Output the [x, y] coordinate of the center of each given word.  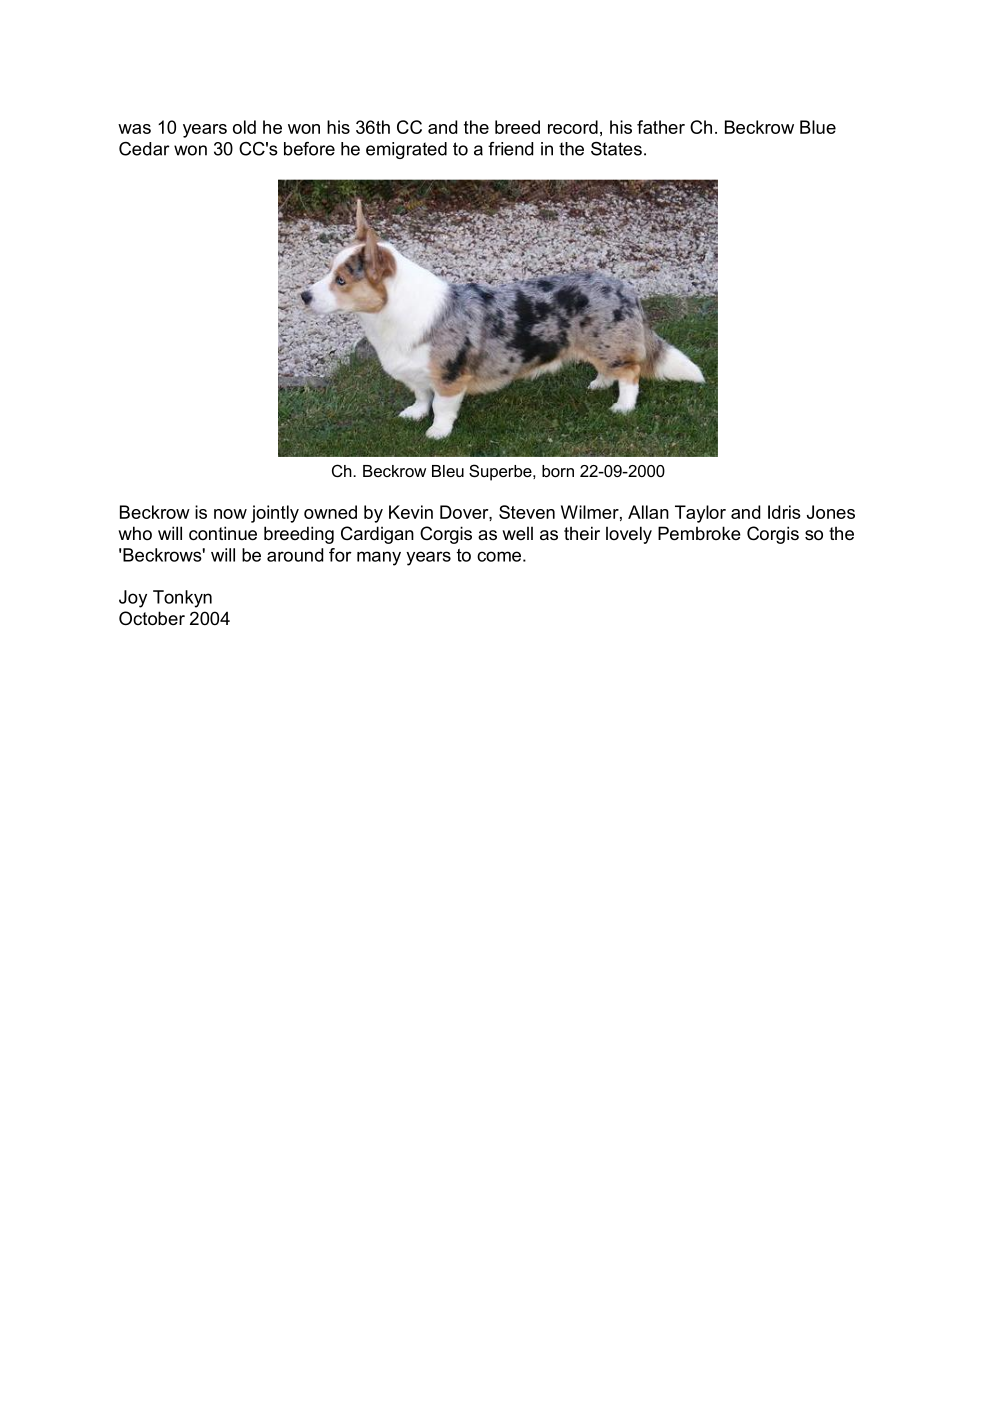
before [309, 149]
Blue [818, 127]
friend [510, 149]
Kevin [411, 512]
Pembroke [699, 533]
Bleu [448, 471]
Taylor [700, 514]
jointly [275, 514]
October [152, 618]
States [616, 149]
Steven [527, 512]
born [558, 471]
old [244, 127]
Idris [784, 512]
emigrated [406, 150]
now [230, 514]
